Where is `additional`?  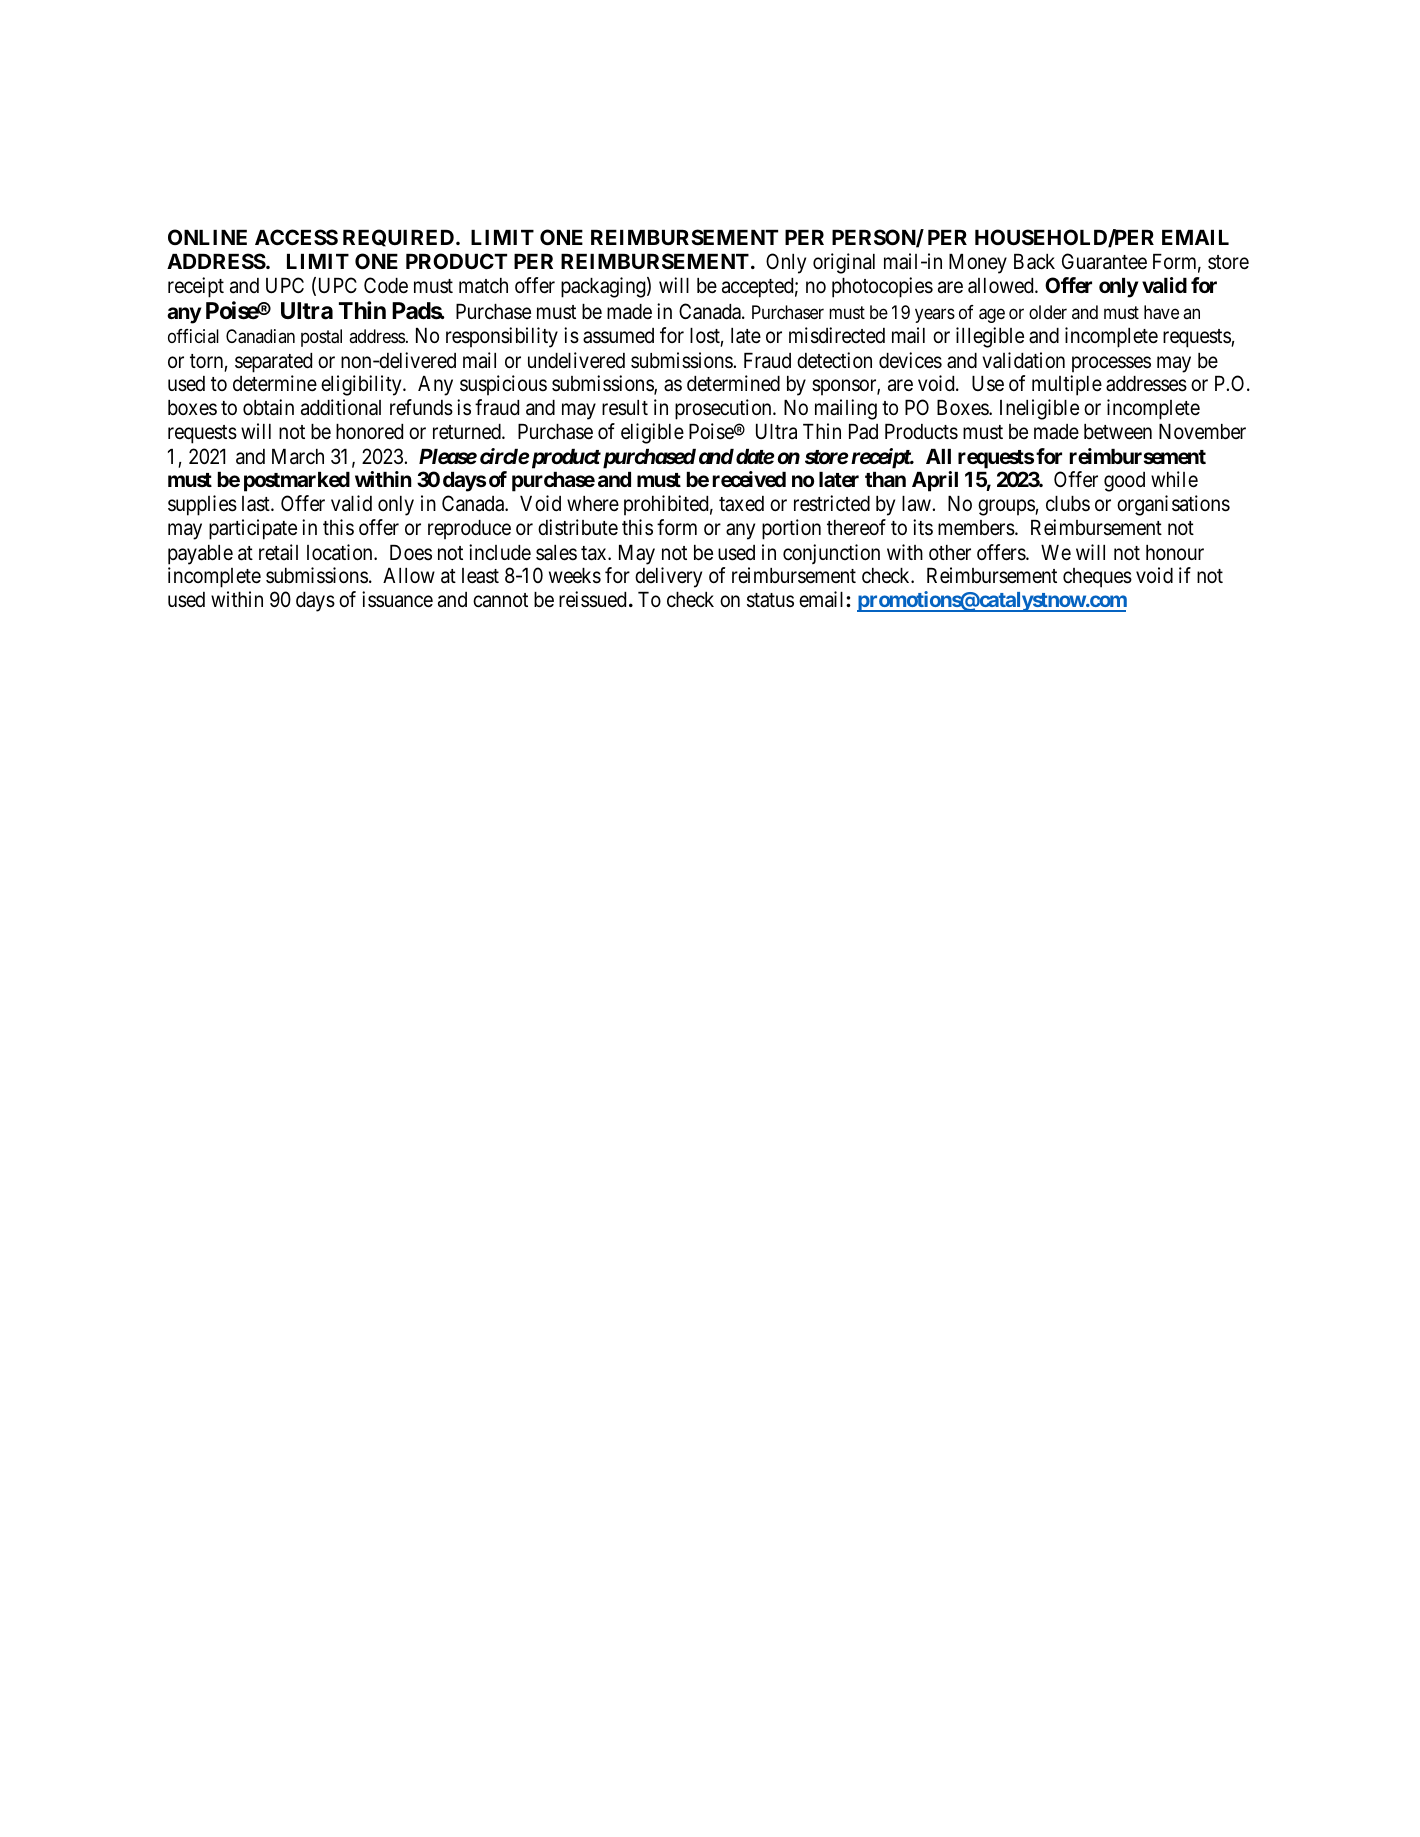 additional is located at coordinates (341, 407).
